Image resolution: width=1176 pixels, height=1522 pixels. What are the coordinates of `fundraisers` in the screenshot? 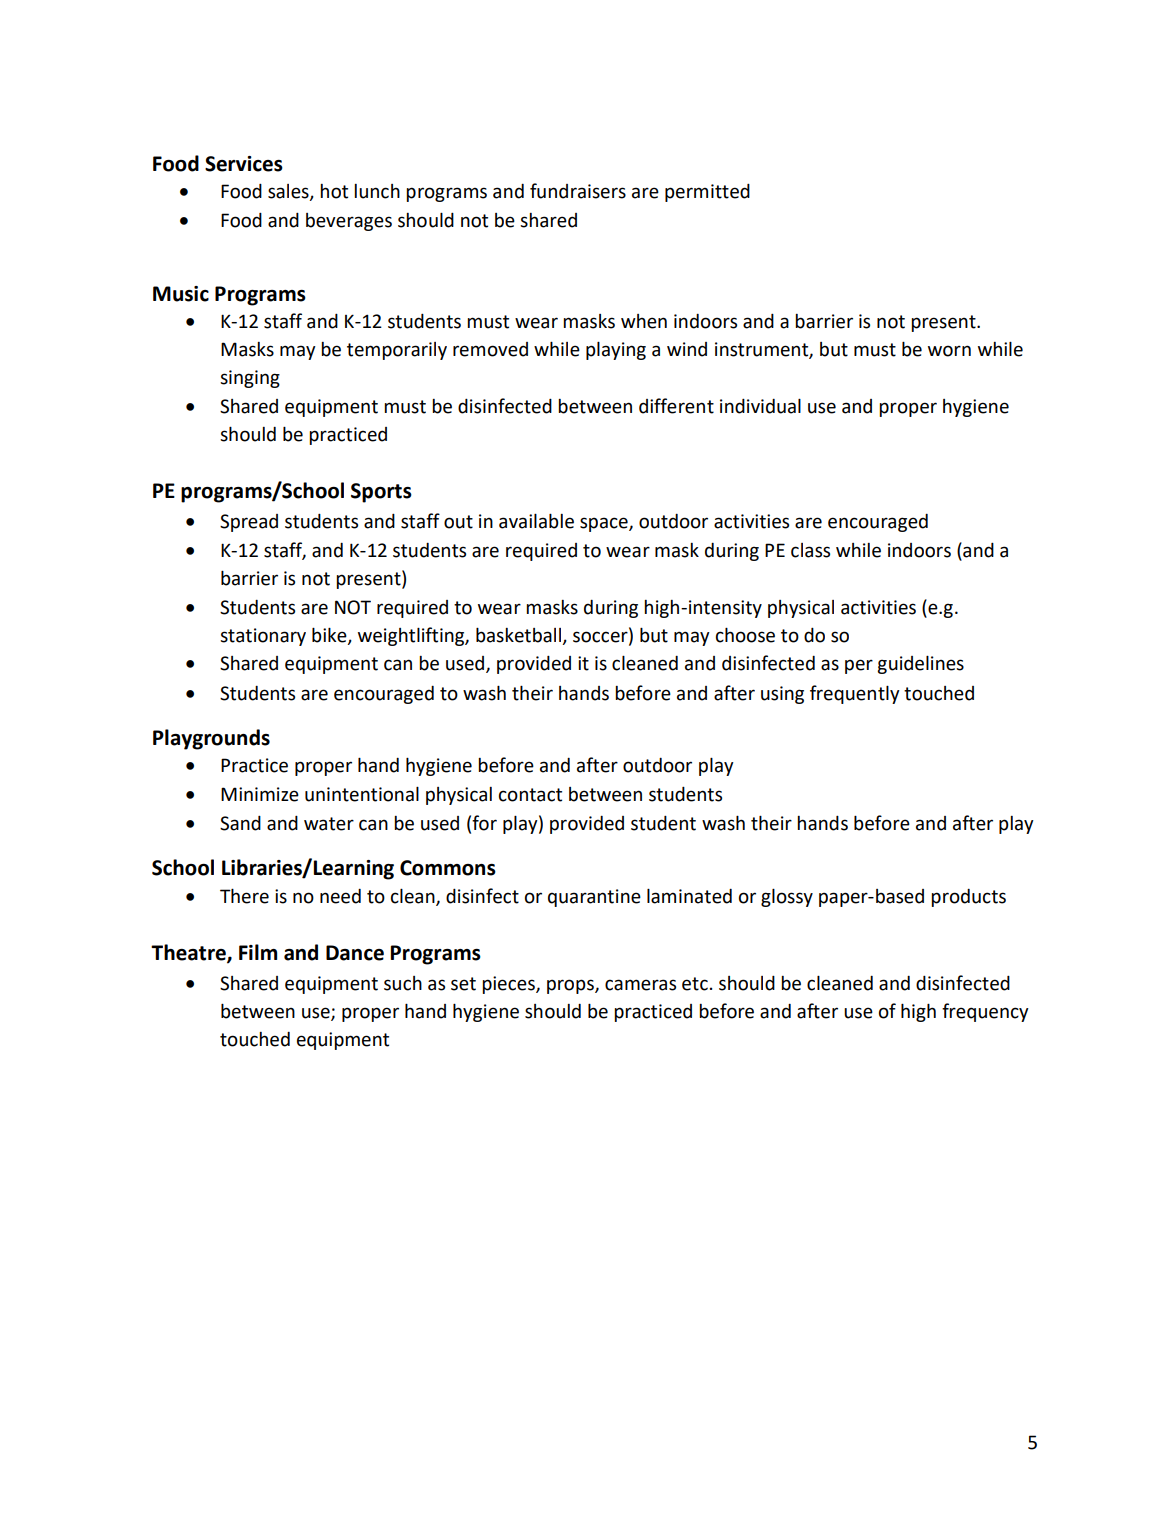 It's located at (578, 191).
